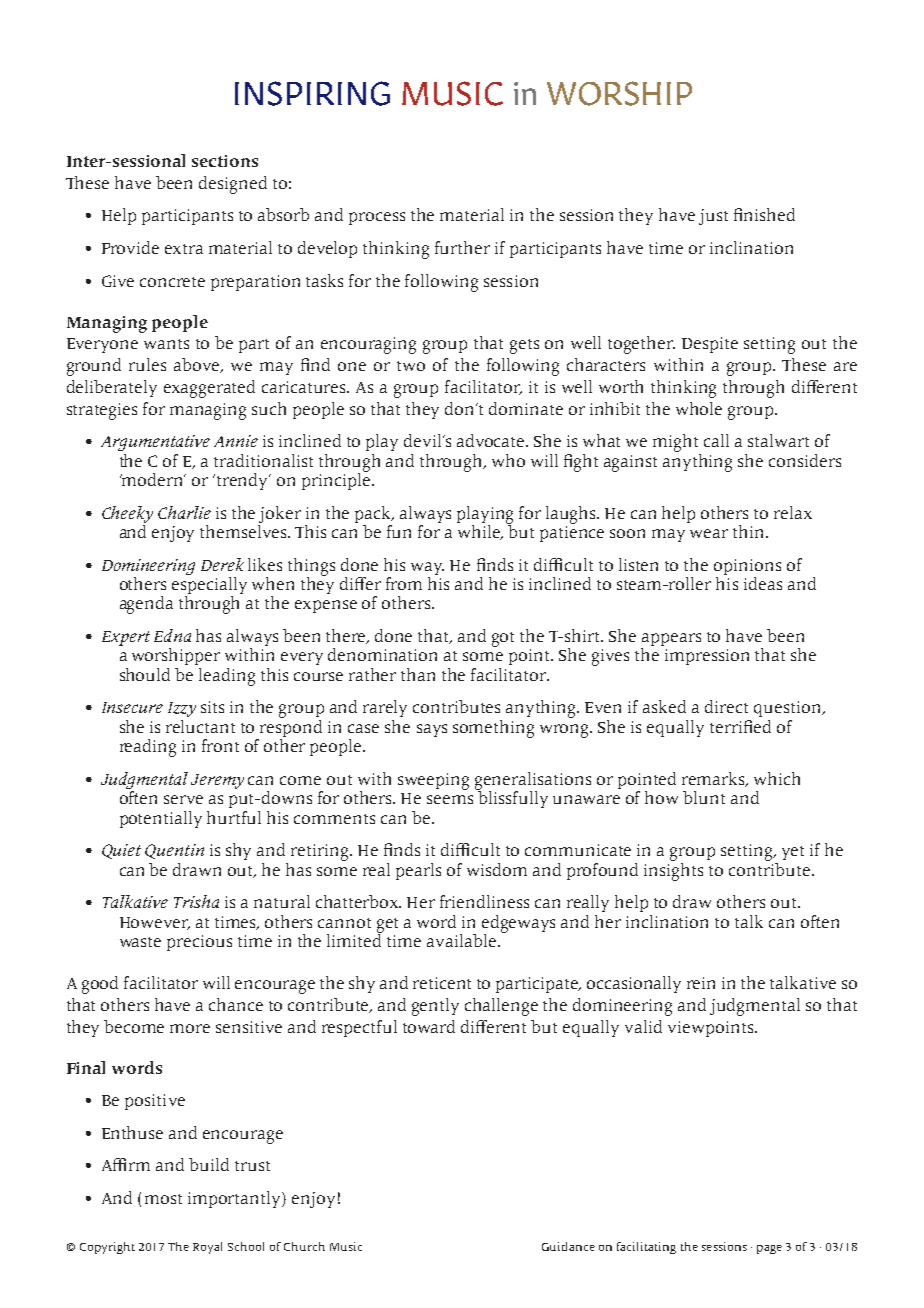 The height and width of the screenshot is (1308, 924). I want to click on two, so click(411, 366).
